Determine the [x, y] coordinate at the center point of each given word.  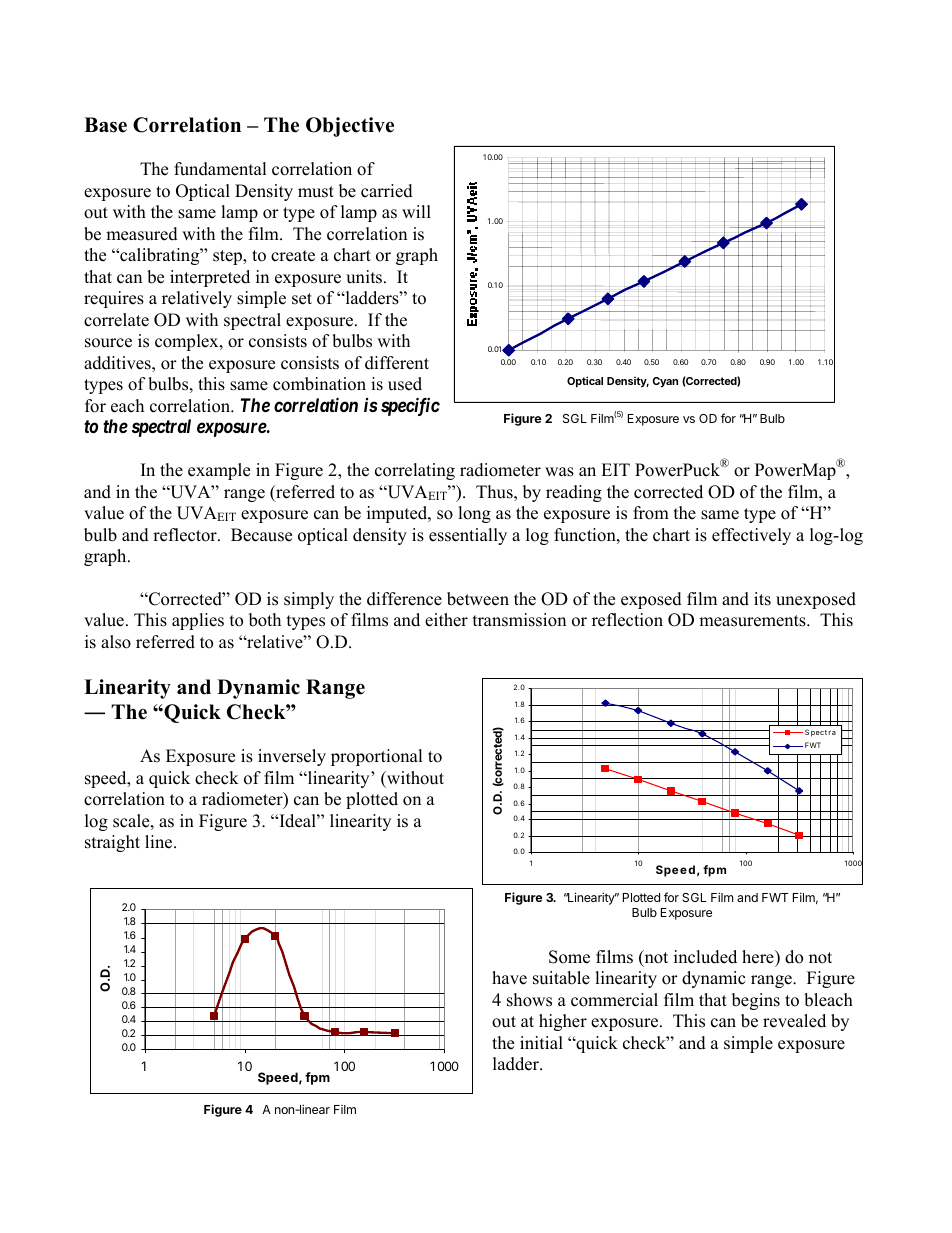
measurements [753, 621]
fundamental [220, 169]
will [416, 211]
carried [387, 191]
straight [112, 843]
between [478, 599]
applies [198, 621]
